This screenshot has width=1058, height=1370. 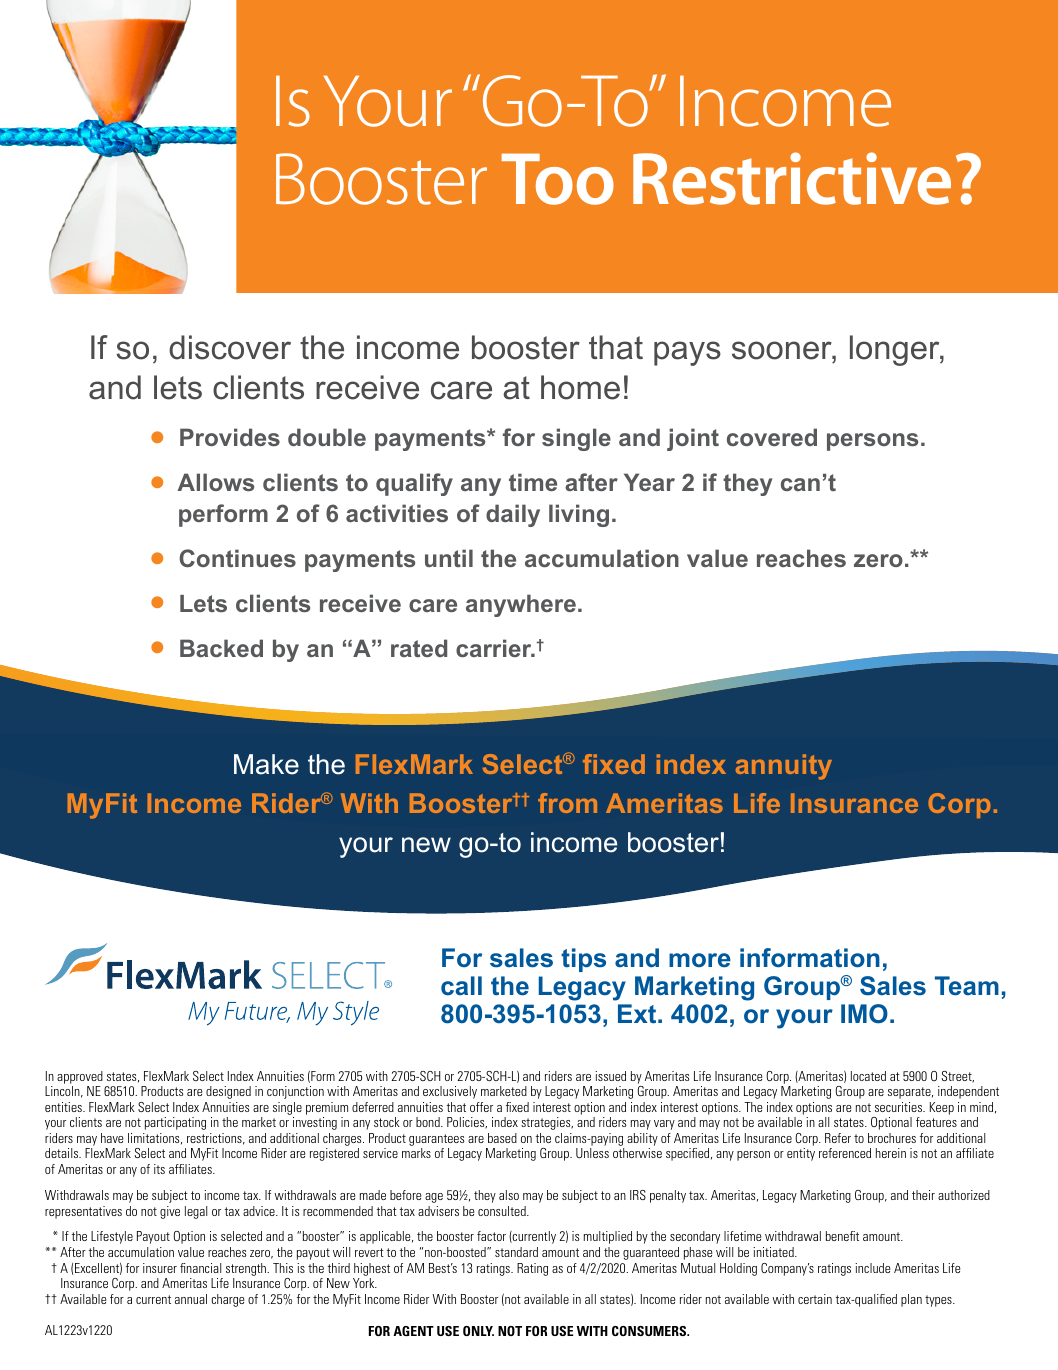 I want to click on annuity, so click(x=784, y=767).
